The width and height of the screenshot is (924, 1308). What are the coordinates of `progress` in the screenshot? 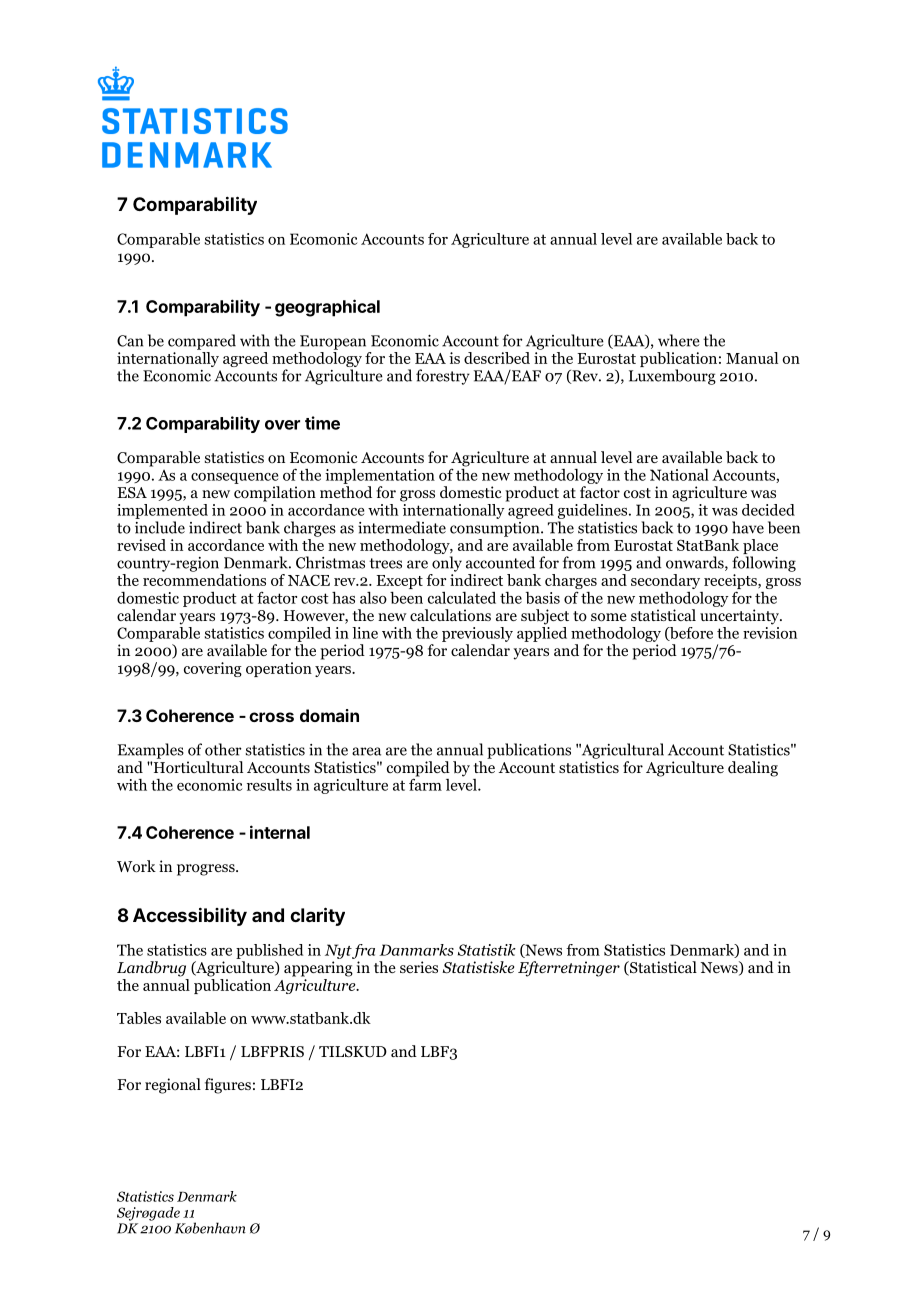 It's located at (207, 870).
